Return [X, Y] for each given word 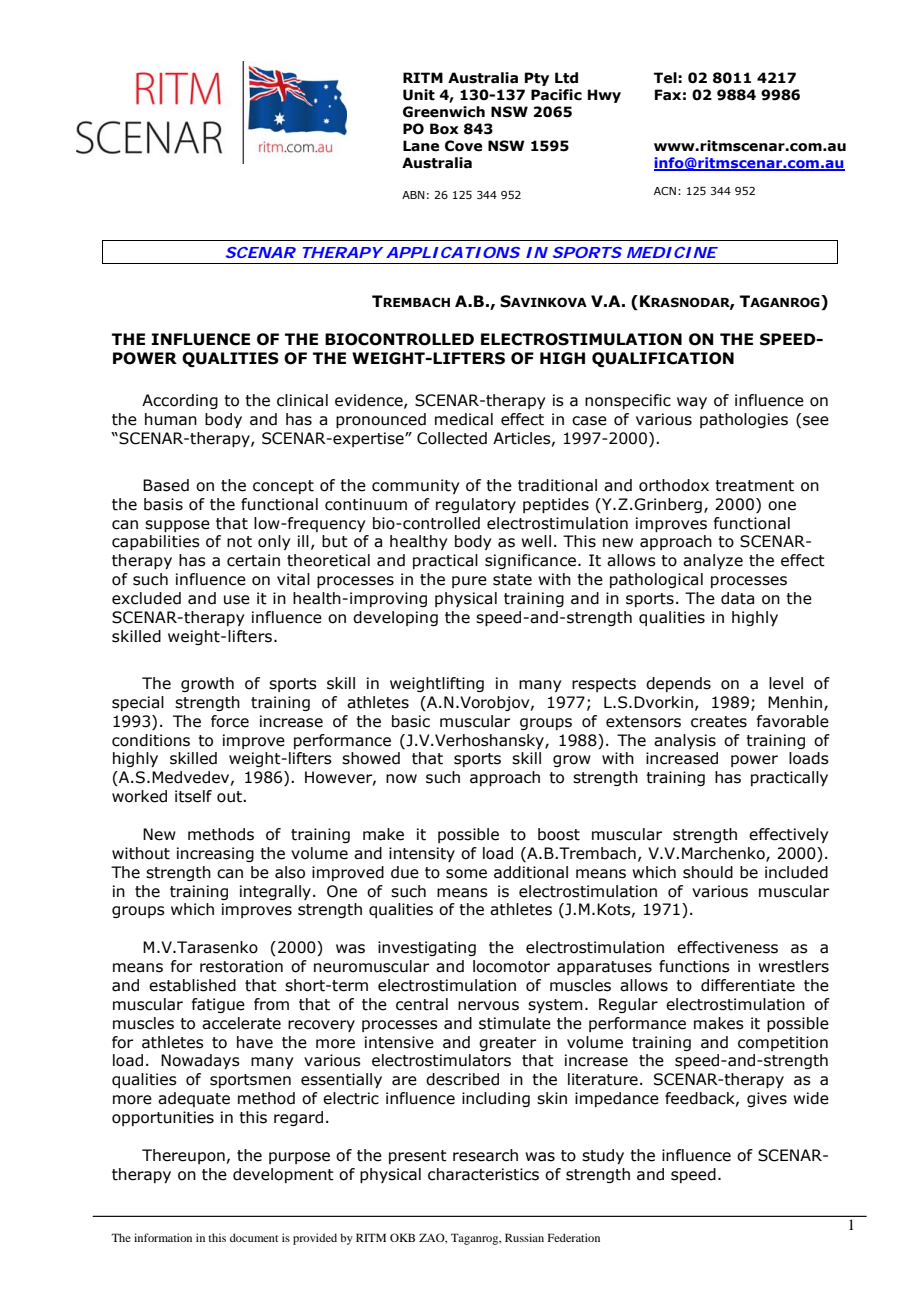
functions [694, 966]
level [786, 683]
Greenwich [444, 112]
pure [469, 582]
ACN [665, 191]
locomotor [511, 966]
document [254, 1237]
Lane [421, 146]
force [230, 721]
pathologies [744, 420]
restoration [241, 966]
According [180, 401]
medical [464, 419]
